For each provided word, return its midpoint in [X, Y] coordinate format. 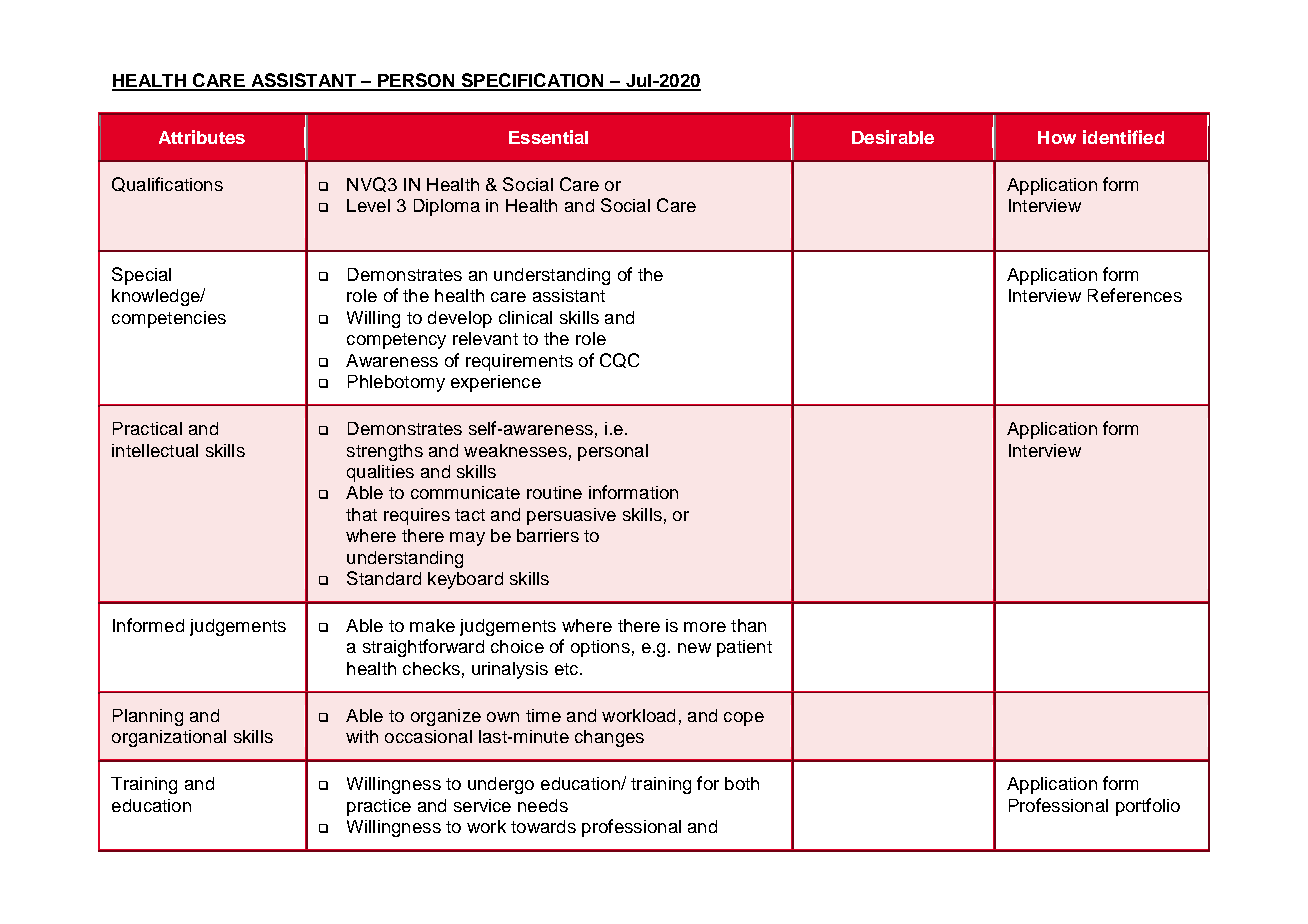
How [1057, 137]
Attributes [202, 137]
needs [543, 805]
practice [379, 807]
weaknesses [515, 450]
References [1135, 295]
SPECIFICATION [532, 81]
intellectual [155, 450]
